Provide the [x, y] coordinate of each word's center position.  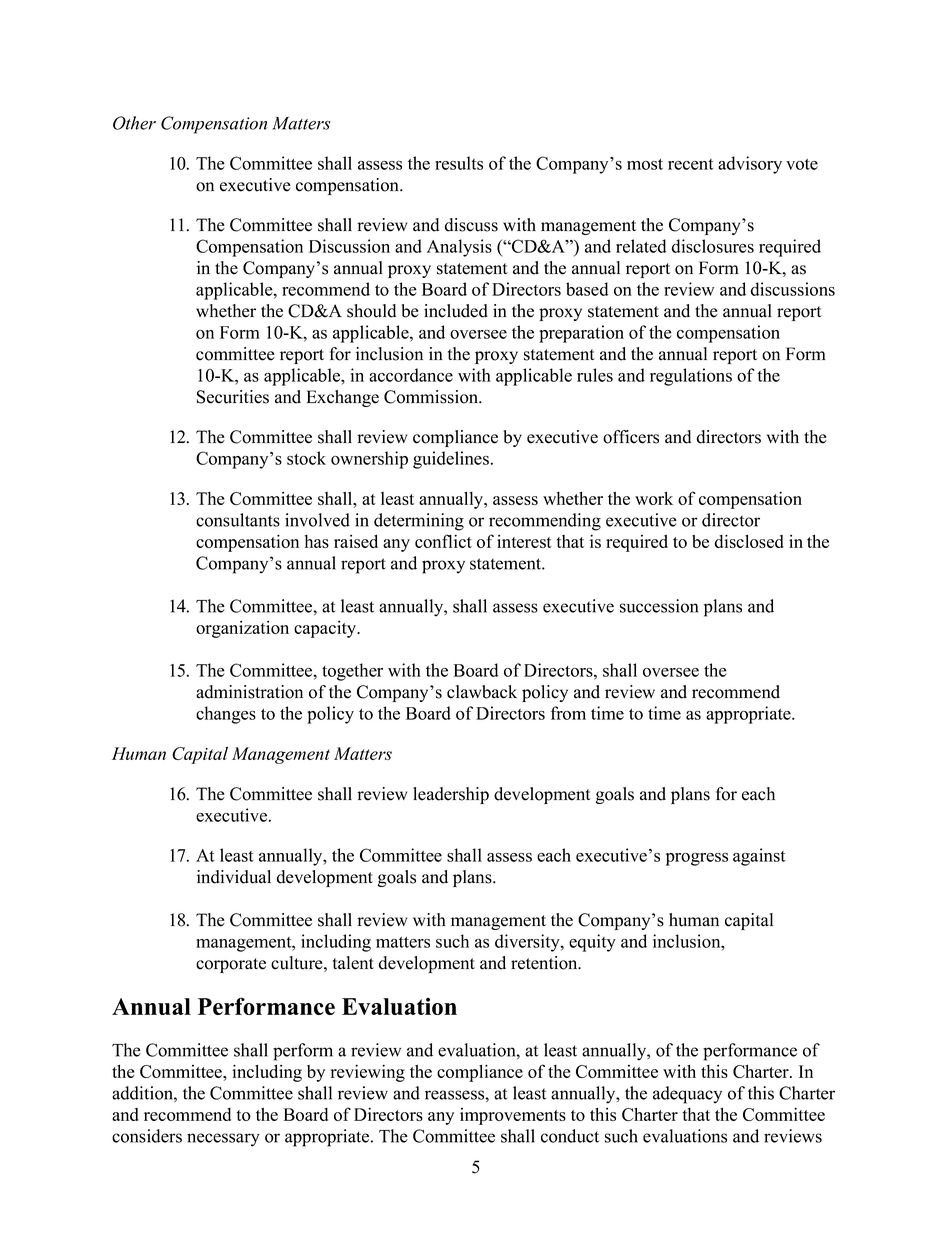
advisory [750, 165]
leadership [451, 795]
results [459, 163]
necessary [223, 1140]
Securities [233, 397]
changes [226, 715]
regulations [691, 377]
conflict [443, 541]
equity [592, 943]
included [456, 311]
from [568, 713]
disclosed [749, 541]
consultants [238, 520]
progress [697, 859]
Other [134, 123]
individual [234, 877]
